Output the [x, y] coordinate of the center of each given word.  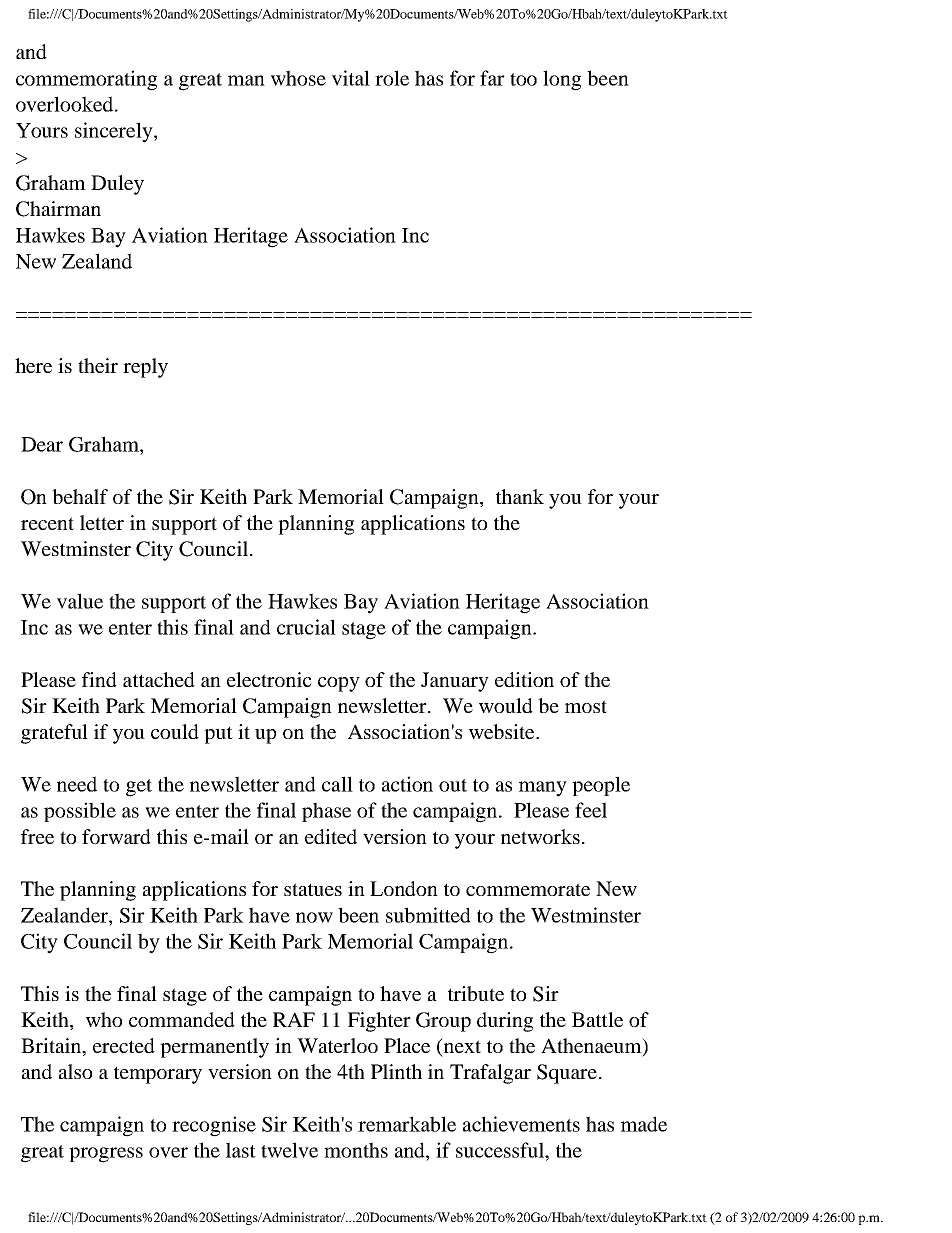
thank [520, 496]
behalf [80, 496]
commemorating [86, 80]
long [562, 80]
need [77, 784]
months [356, 1150]
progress [106, 1155]
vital [351, 78]
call [337, 784]
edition [524, 679]
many [543, 789]
